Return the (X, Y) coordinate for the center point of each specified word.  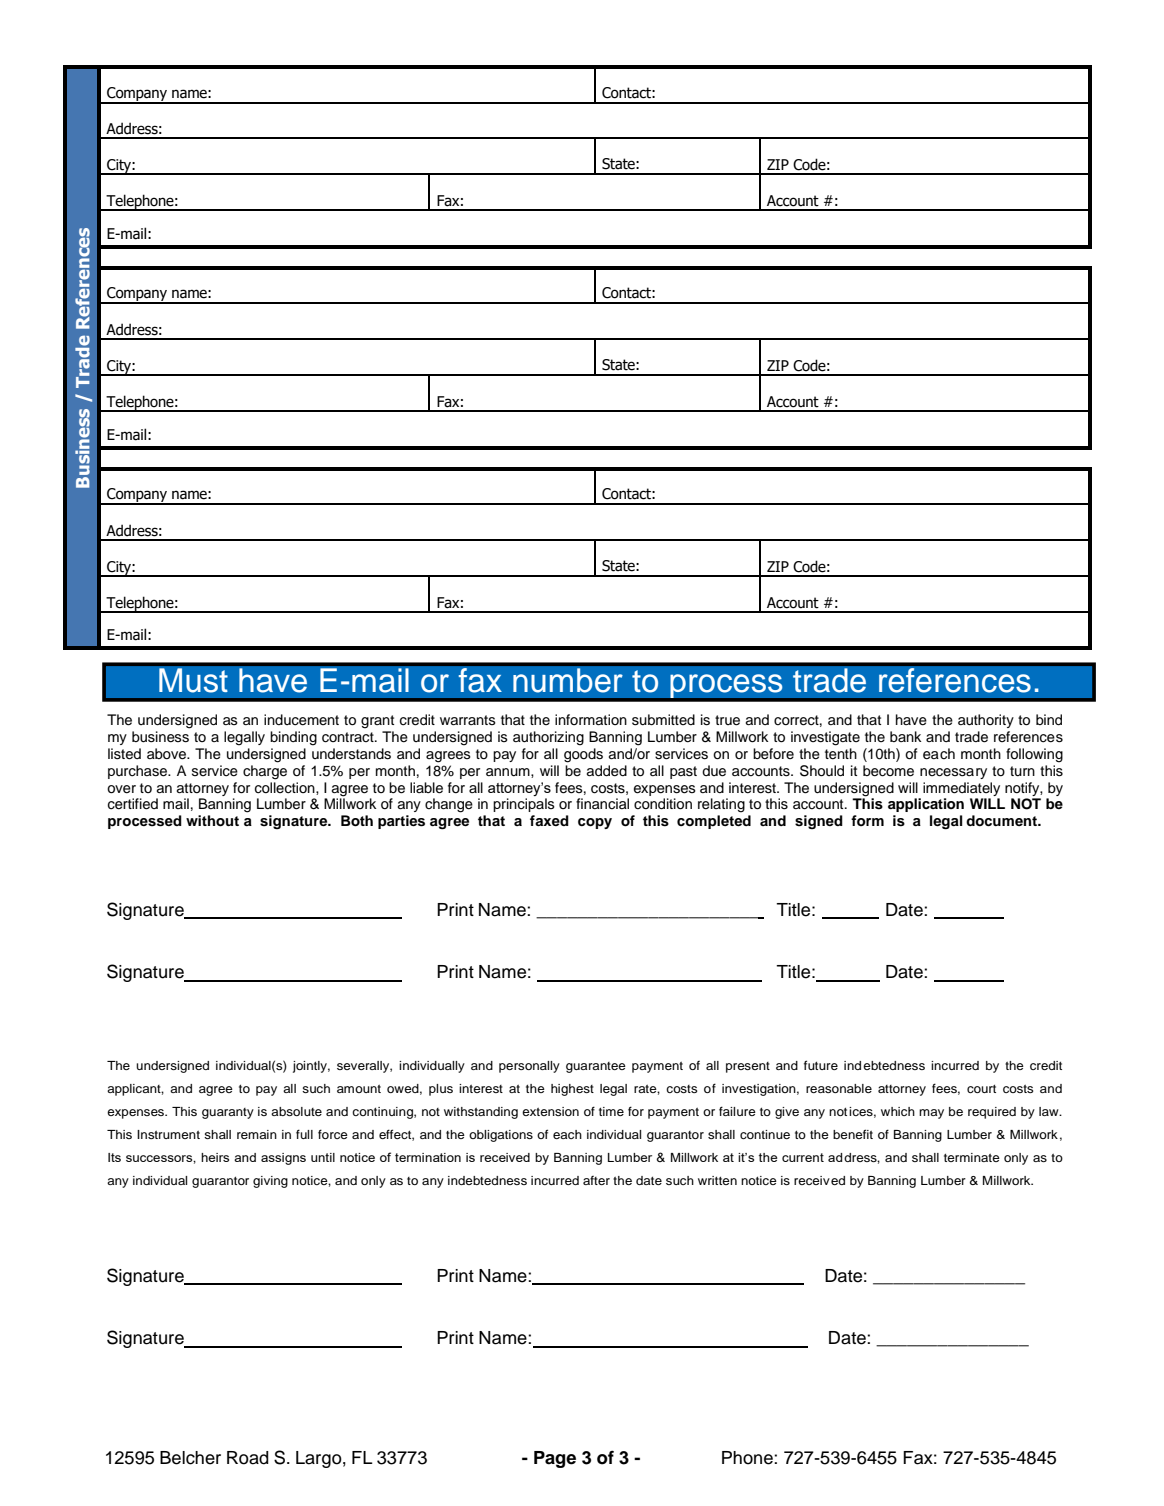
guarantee (596, 1067)
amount (359, 1089)
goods (583, 755)
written (717, 1180)
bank (905, 736)
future (821, 1065)
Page (555, 1459)
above (168, 754)
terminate (972, 1157)
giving (270, 1182)
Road (248, 1458)
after (596, 1180)
